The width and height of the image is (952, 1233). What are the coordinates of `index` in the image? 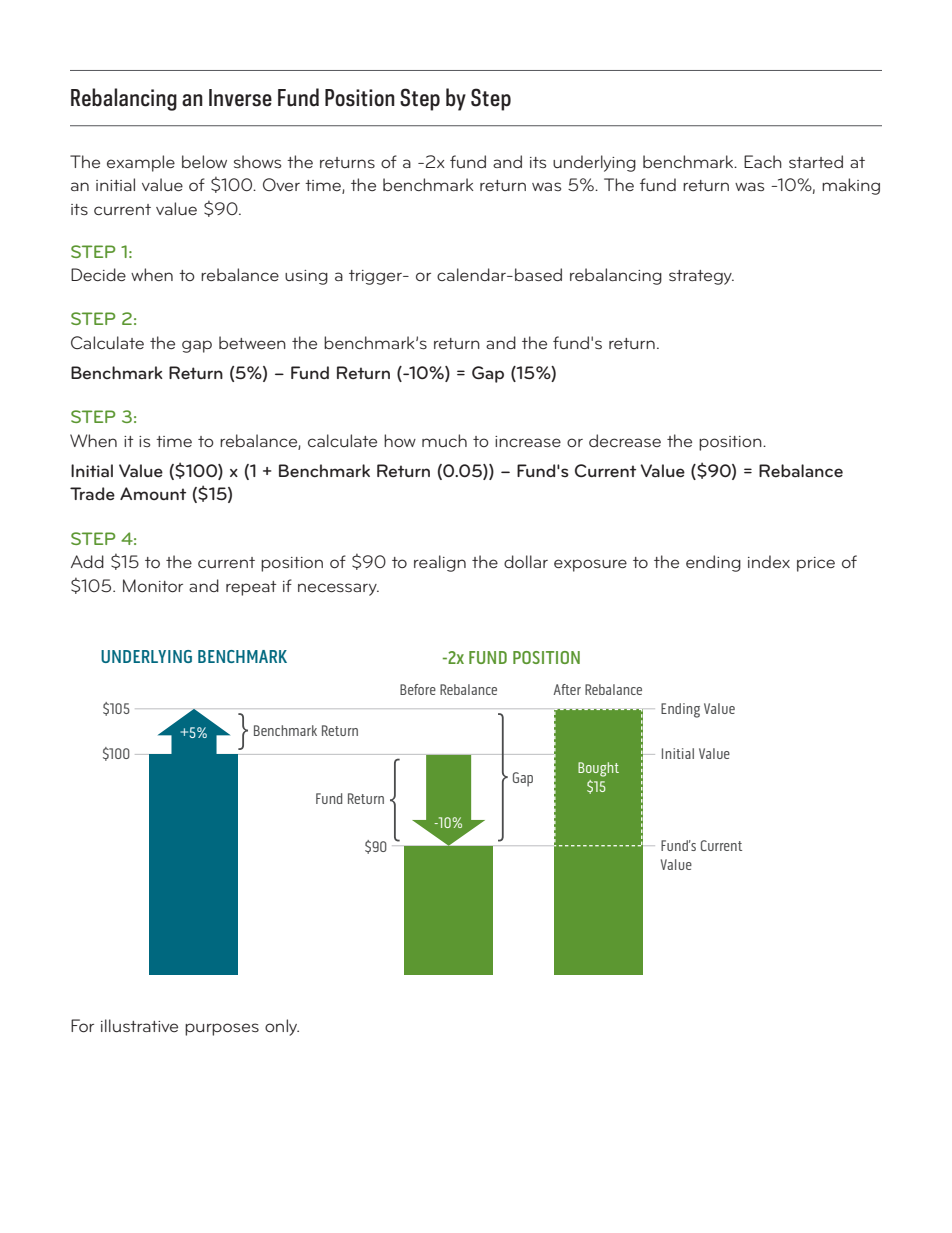 It's located at (769, 561).
